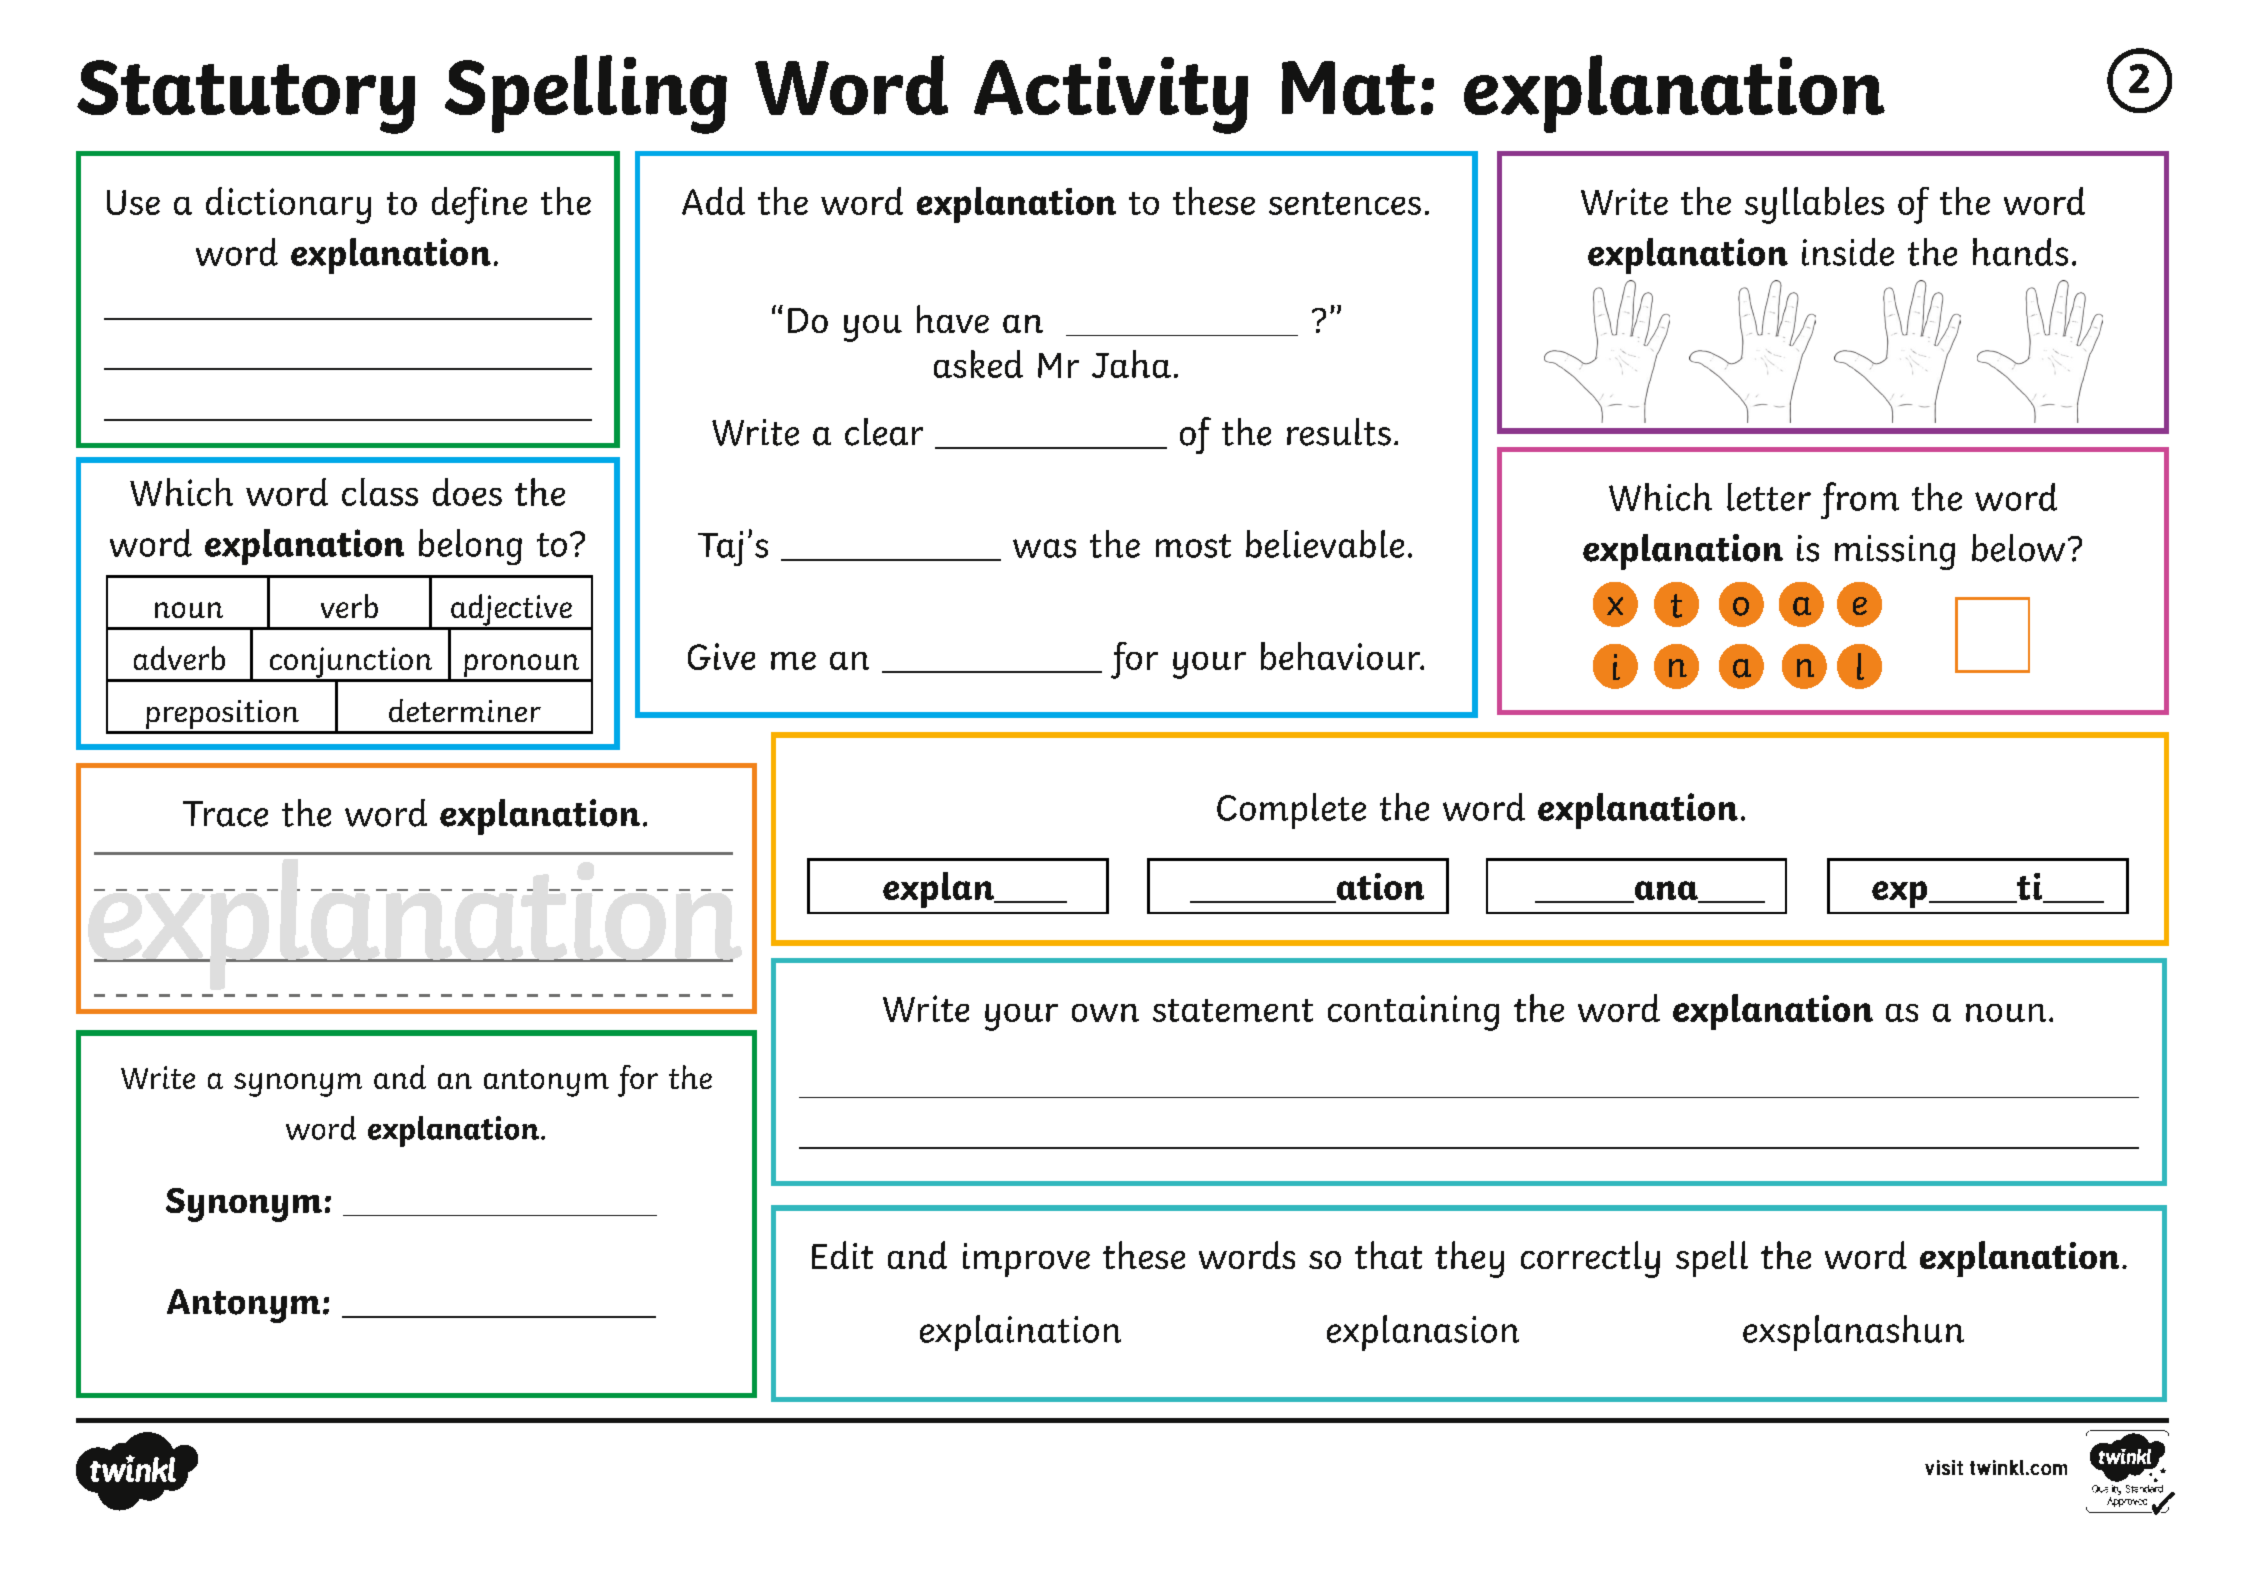 The height and width of the screenshot is (1587, 2245). Describe the element at coordinates (1111, 95) in the screenshot. I see `Activity` at that location.
